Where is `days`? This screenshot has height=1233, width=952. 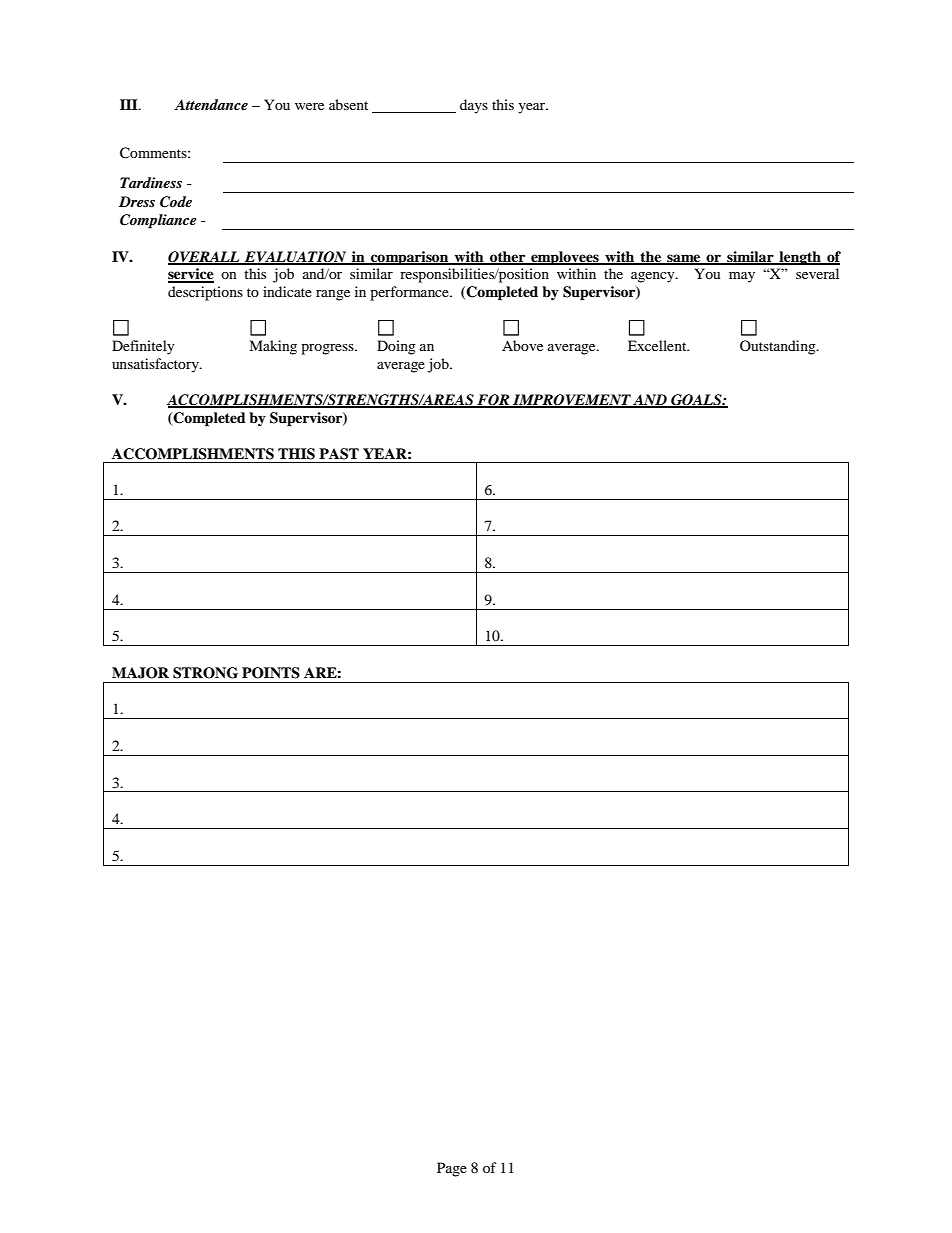 days is located at coordinates (474, 106).
